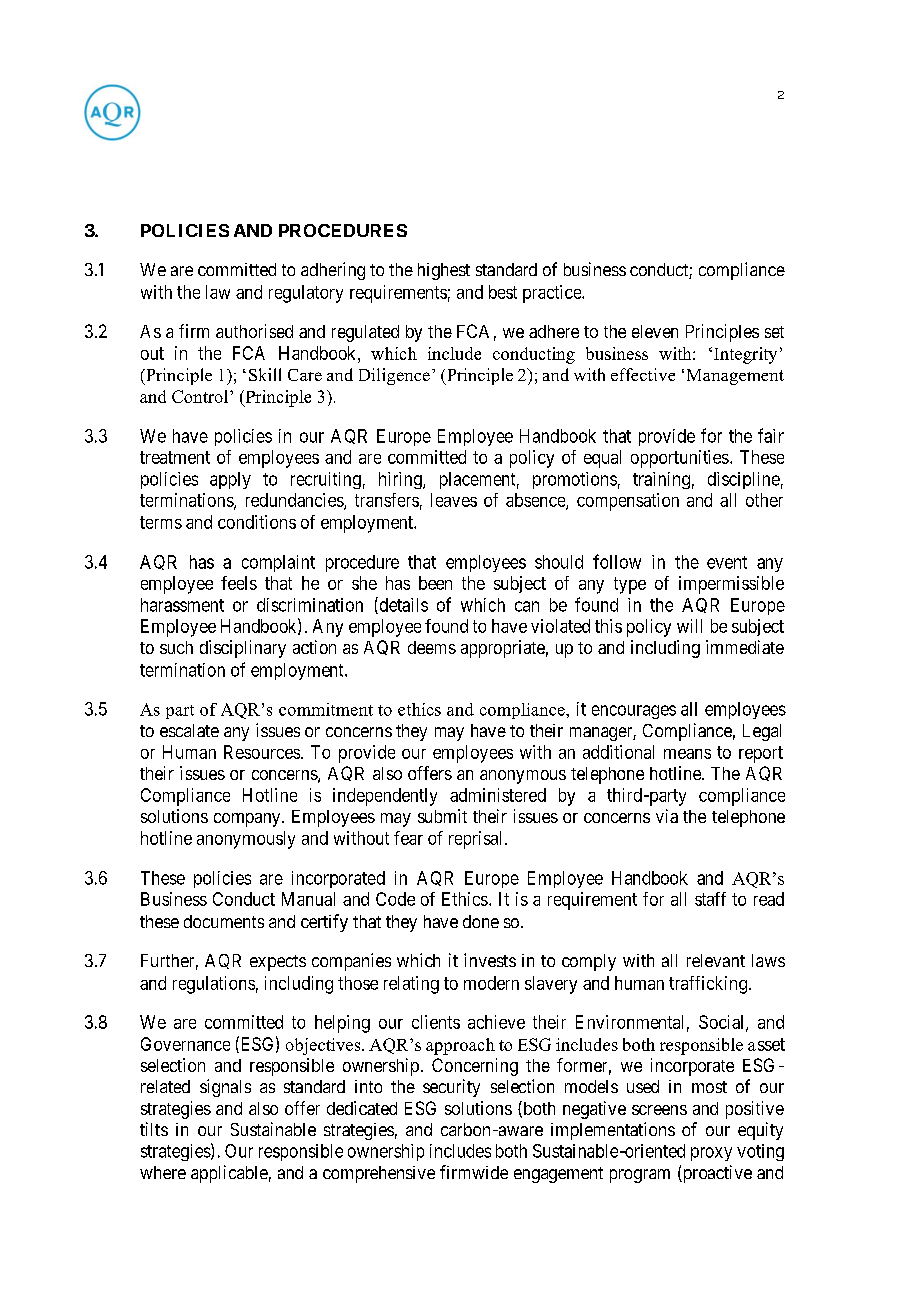 The image size is (924, 1308). What do you see at coordinates (435, 583) in the screenshot?
I see `been` at bounding box center [435, 583].
